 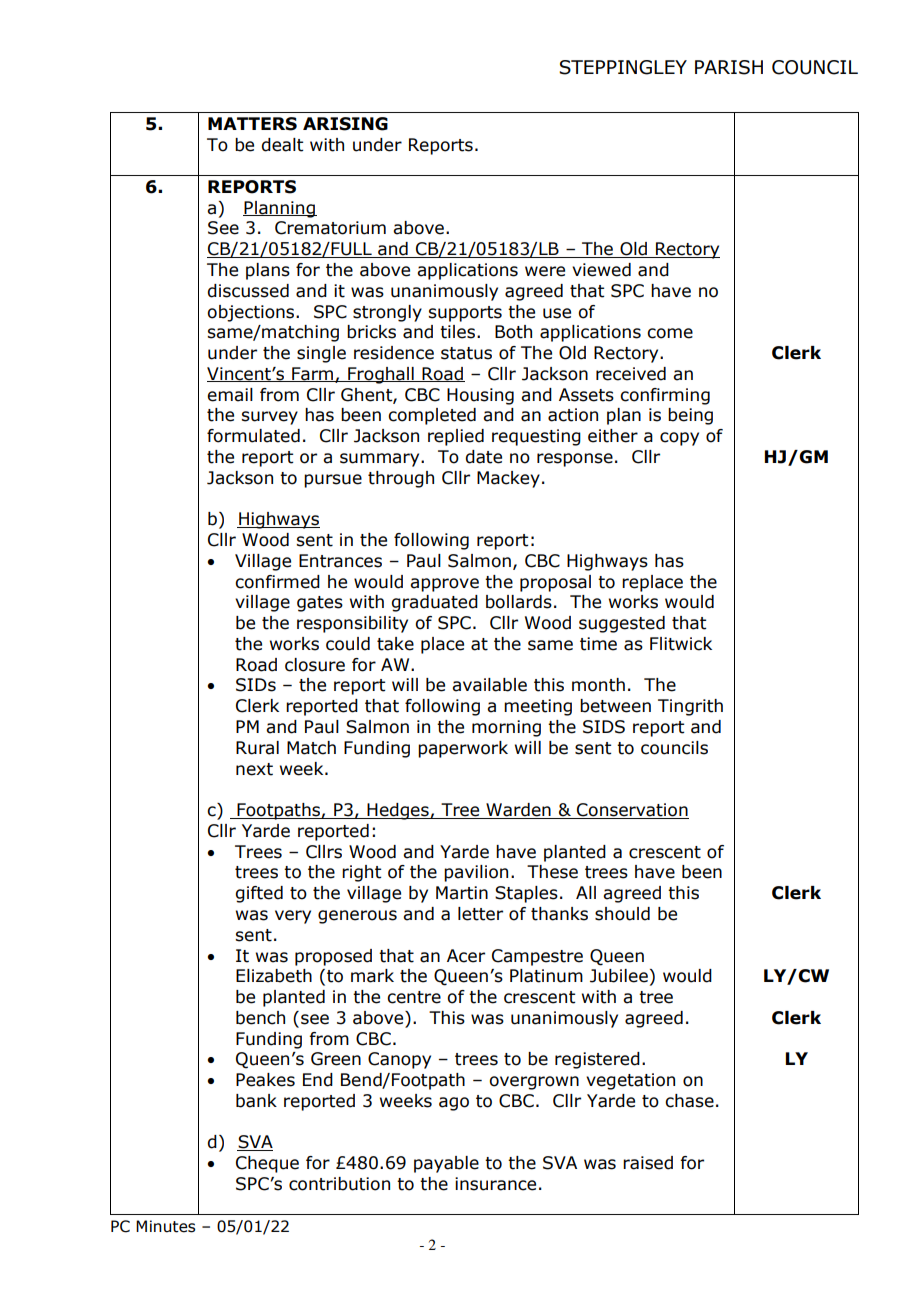 What do you see at coordinates (277, 582) in the page?
I see `confirmed` at bounding box center [277, 582].
